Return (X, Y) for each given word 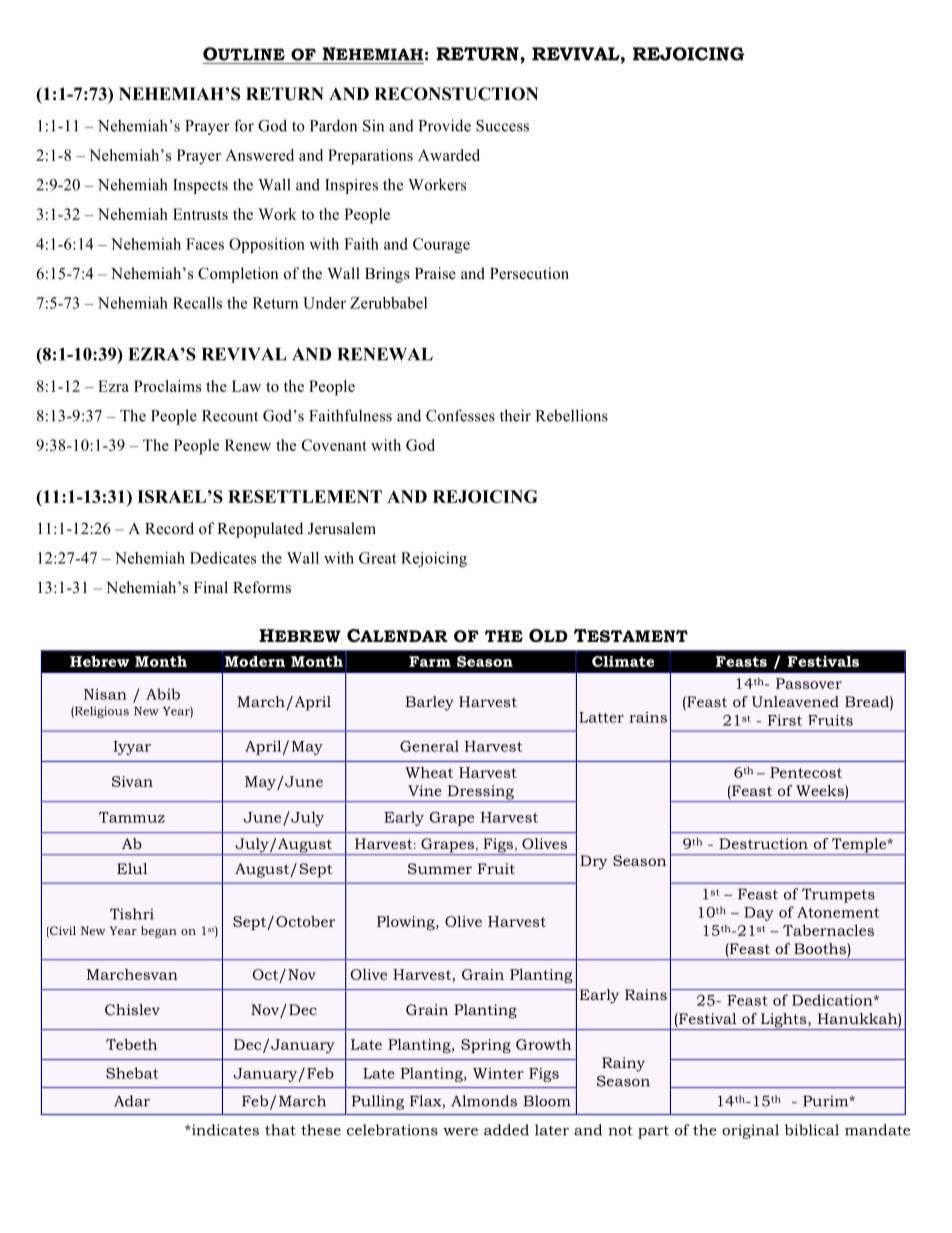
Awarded (449, 155)
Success (502, 126)
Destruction (763, 843)
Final (211, 587)
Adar (132, 1101)
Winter (498, 1073)
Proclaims (167, 386)
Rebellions (571, 415)
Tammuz (132, 817)
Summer (440, 868)
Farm (430, 661)
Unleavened (795, 701)
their (515, 415)
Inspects (200, 186)
